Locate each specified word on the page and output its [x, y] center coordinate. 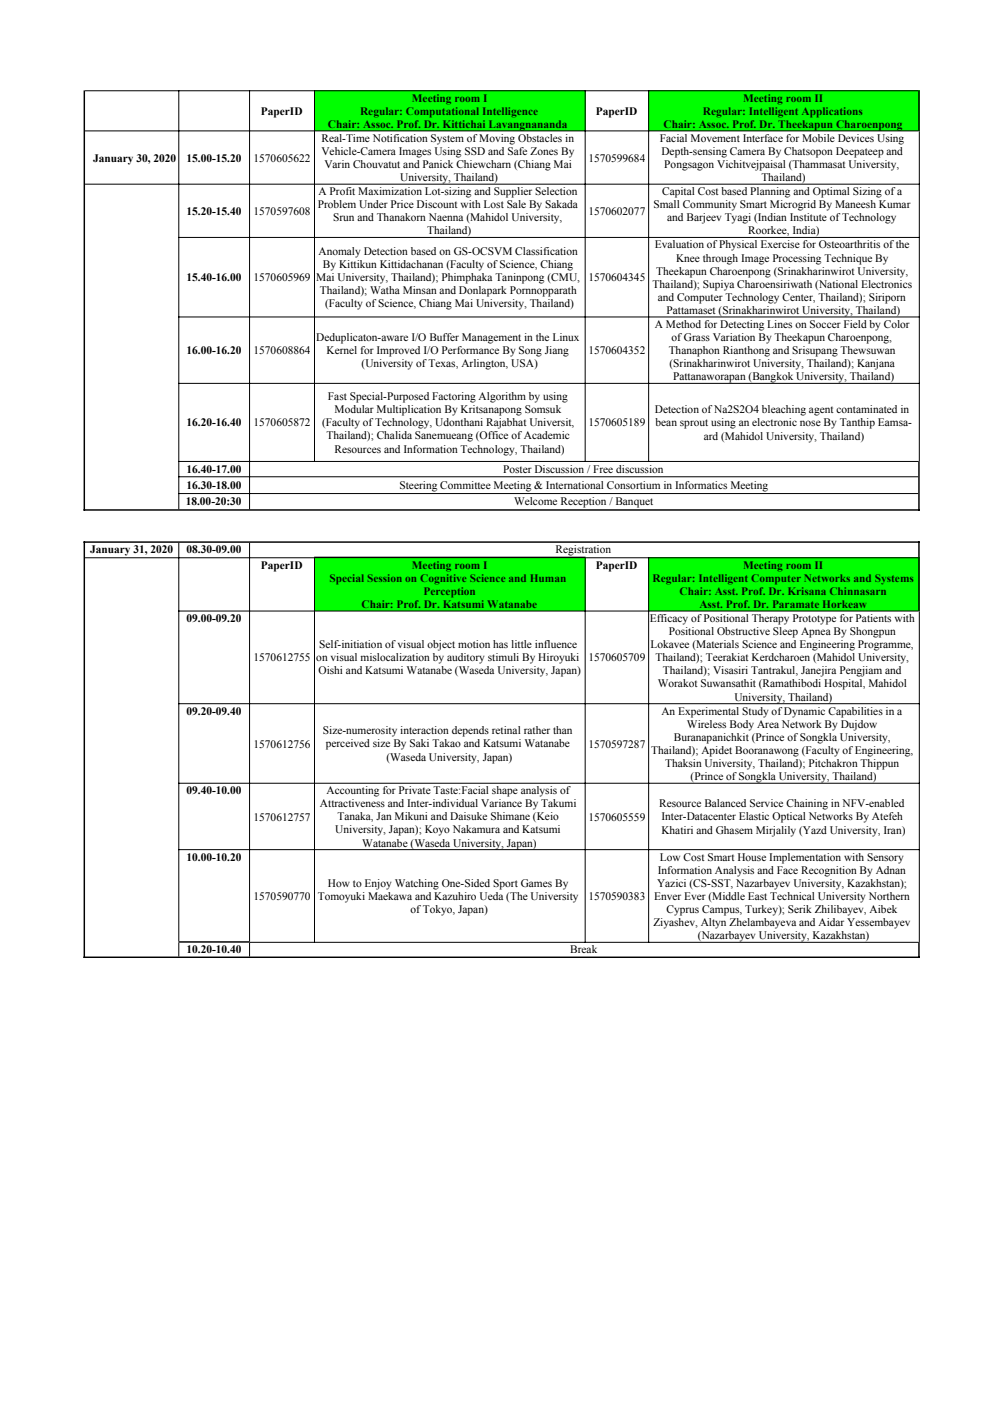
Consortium [633, 485]
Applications [832, 112]
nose [810, 423]
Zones [544, 151]
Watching [417, 884]
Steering [418, 487]
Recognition [829, 871]
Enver [667, 896]
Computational [442, 112]
